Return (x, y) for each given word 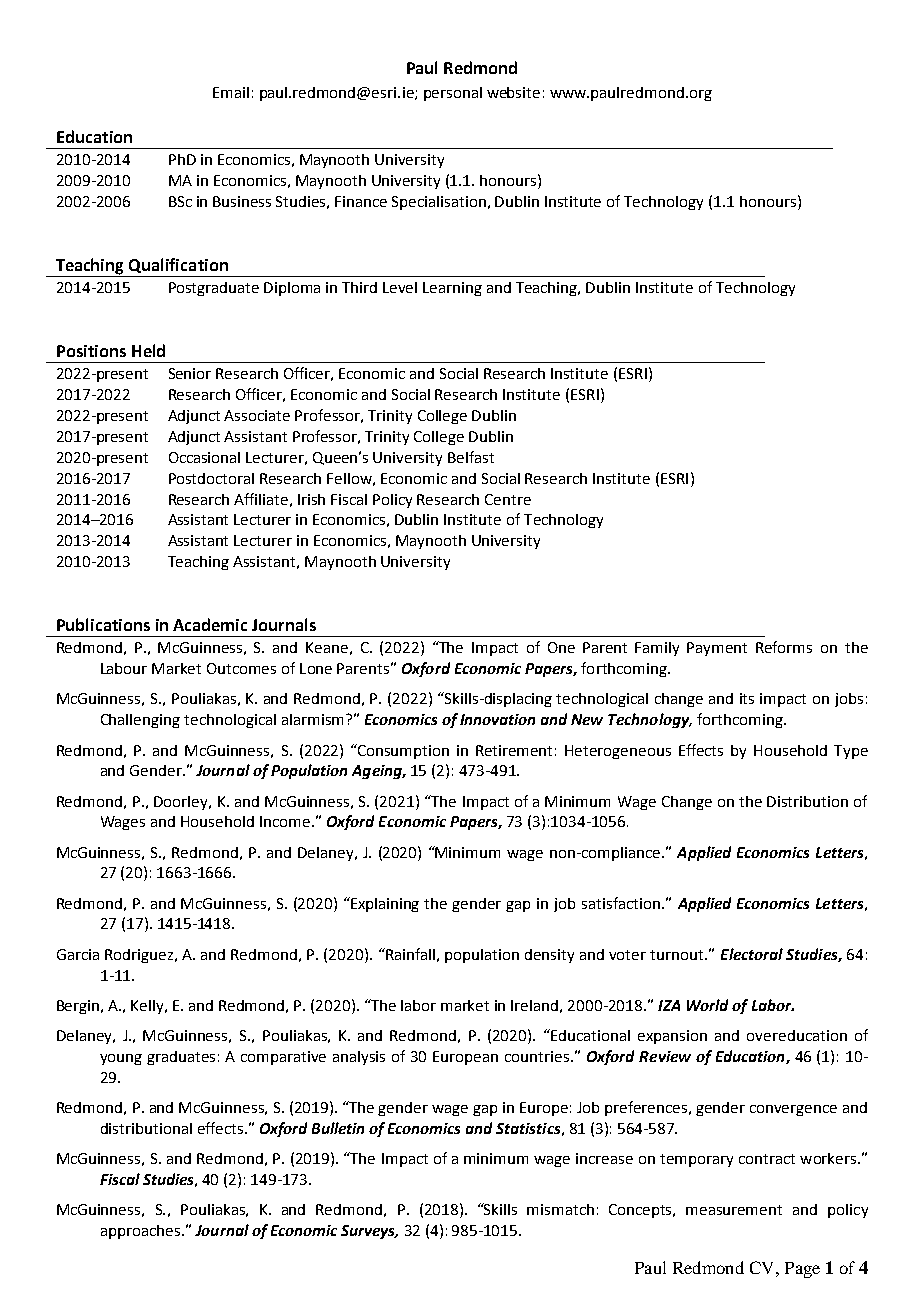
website (513, 92)
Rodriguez (140, 956)
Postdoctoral (211, 478)
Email (231, 92)
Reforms (784, 647)
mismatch (560, 1209)
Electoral (752, 954)
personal (453, 94)
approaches (140, 1232)
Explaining (384, 904)
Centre (508, 499)
